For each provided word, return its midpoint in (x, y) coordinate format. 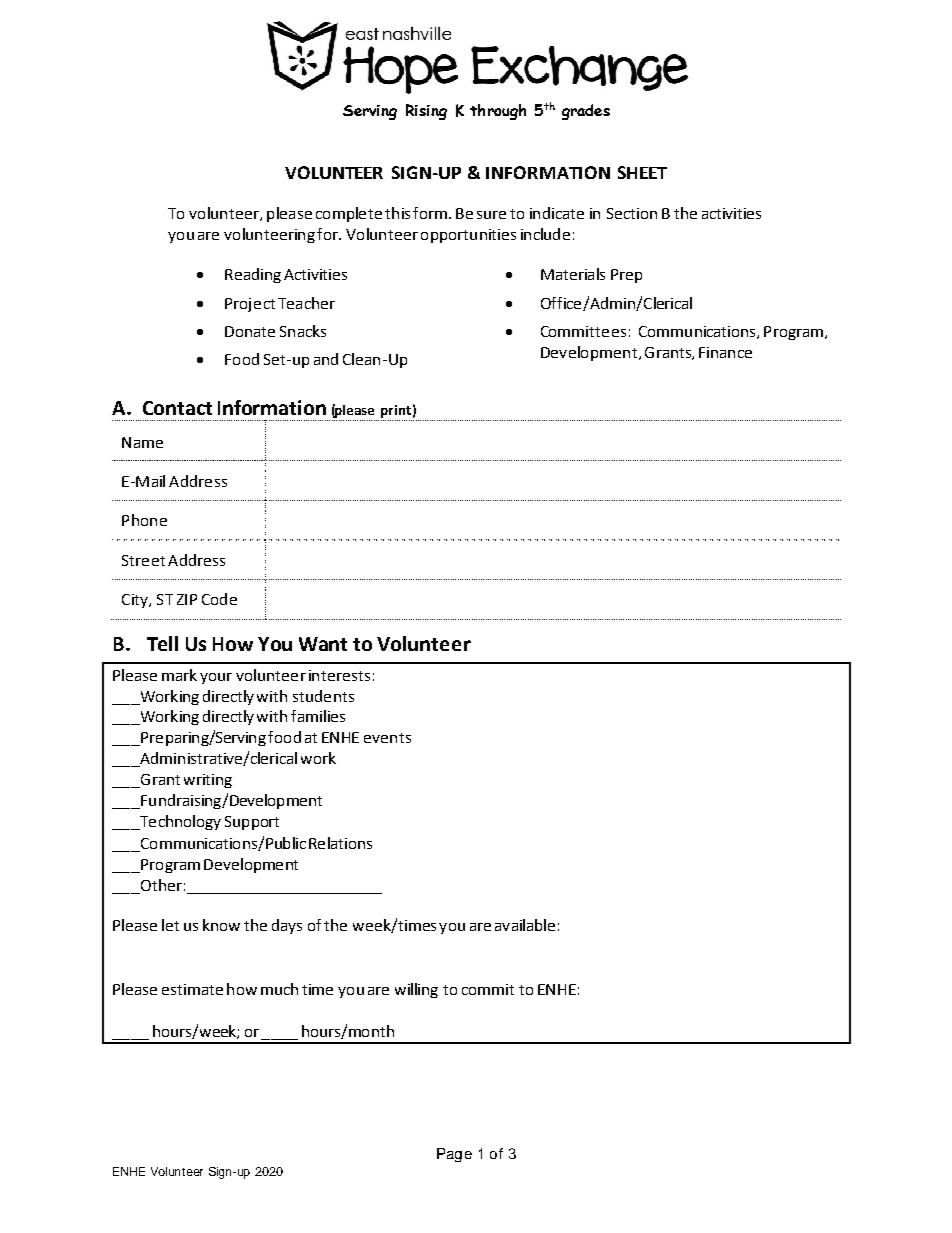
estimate (192, 989)
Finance (725, 352)
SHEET (642, 172)
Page (454, 1155)
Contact (177, 408)
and (326, 359)
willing (416, 990)
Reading (253, 275)
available (525, 925)
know (221, 925)
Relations (340, 843)
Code (219, 599)
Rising (426, 112)
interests (339, 675)
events (387, 738)
